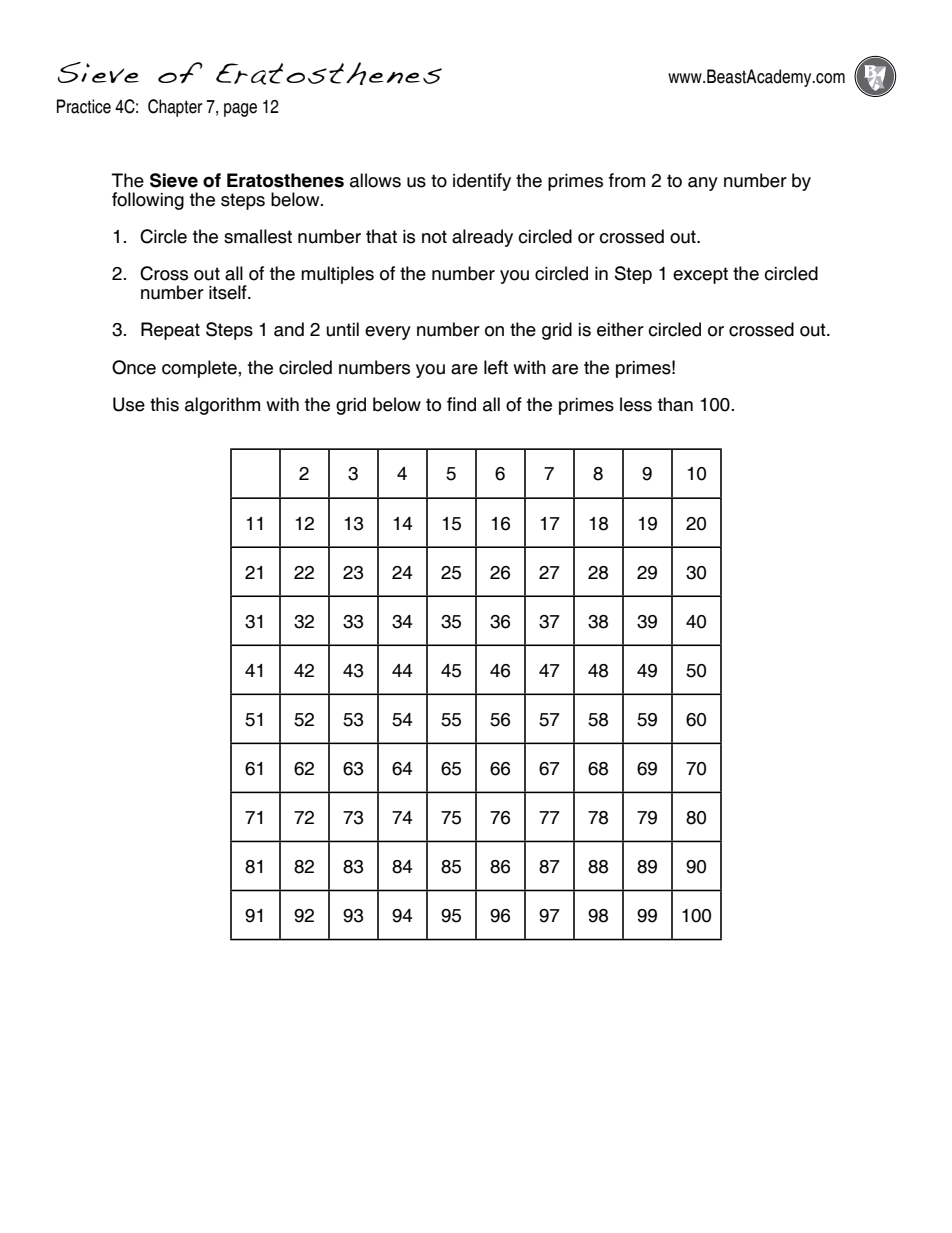 The height and width of the image is (1233, 952). What do you see at coordinates (496, 367) in the image?
I see `left` at bounding box center [496, 367].
